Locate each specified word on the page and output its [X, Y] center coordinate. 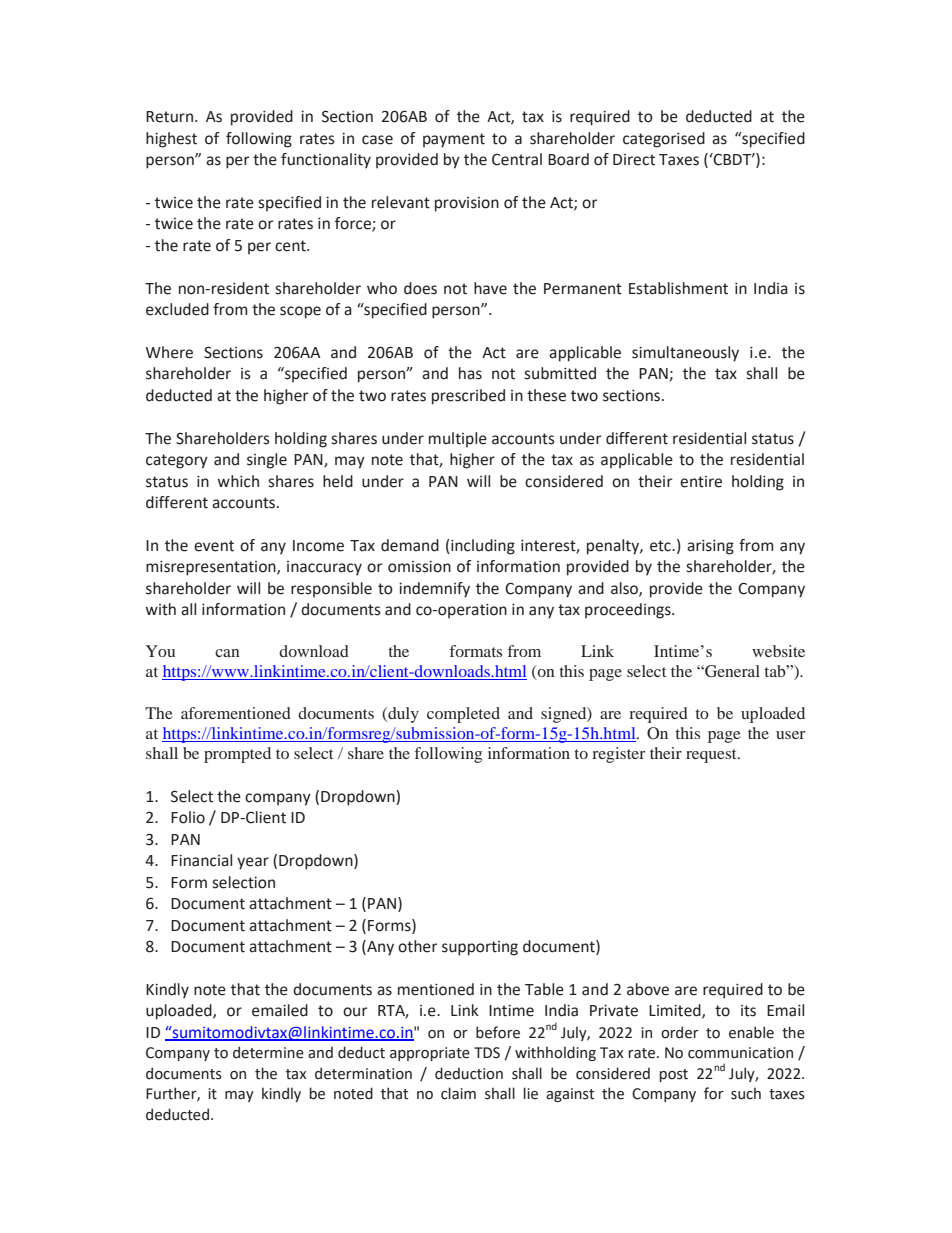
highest [171, 140]
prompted [237, 755]
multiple [458, 439]
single [267, 461]
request [712, 756]
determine [268, 1052]
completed [463, 715]
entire [701, 482]
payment [454, 140]
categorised [664, 140]
